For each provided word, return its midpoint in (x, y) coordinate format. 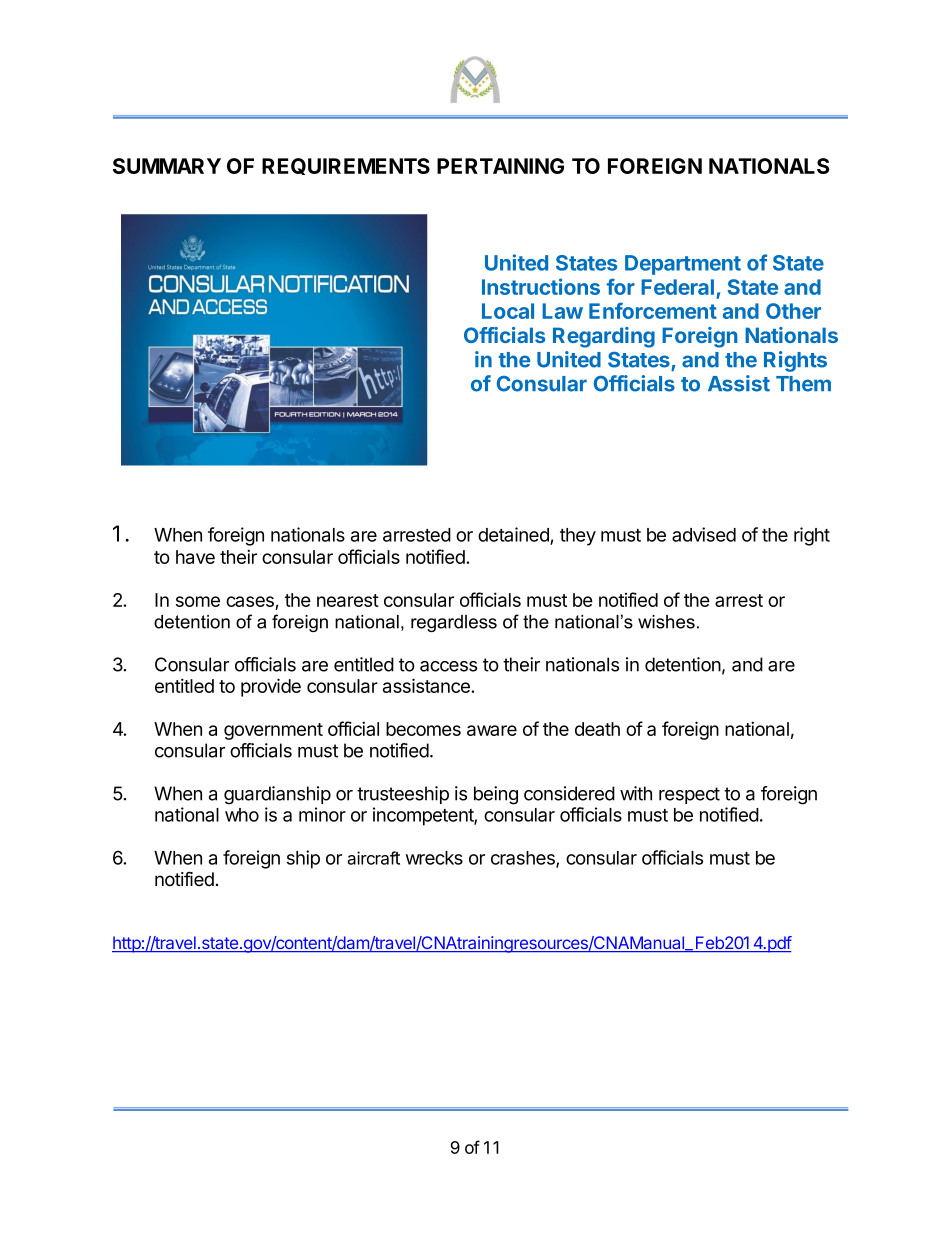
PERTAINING (500, 166)
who (242, 815)
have (195, 557)
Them (803, 384)
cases (251, 603)
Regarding (604, 337)
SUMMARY (167, 166)
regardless (454, 623)
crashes (524, 859)
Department (683, 265)
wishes (666, 622)
